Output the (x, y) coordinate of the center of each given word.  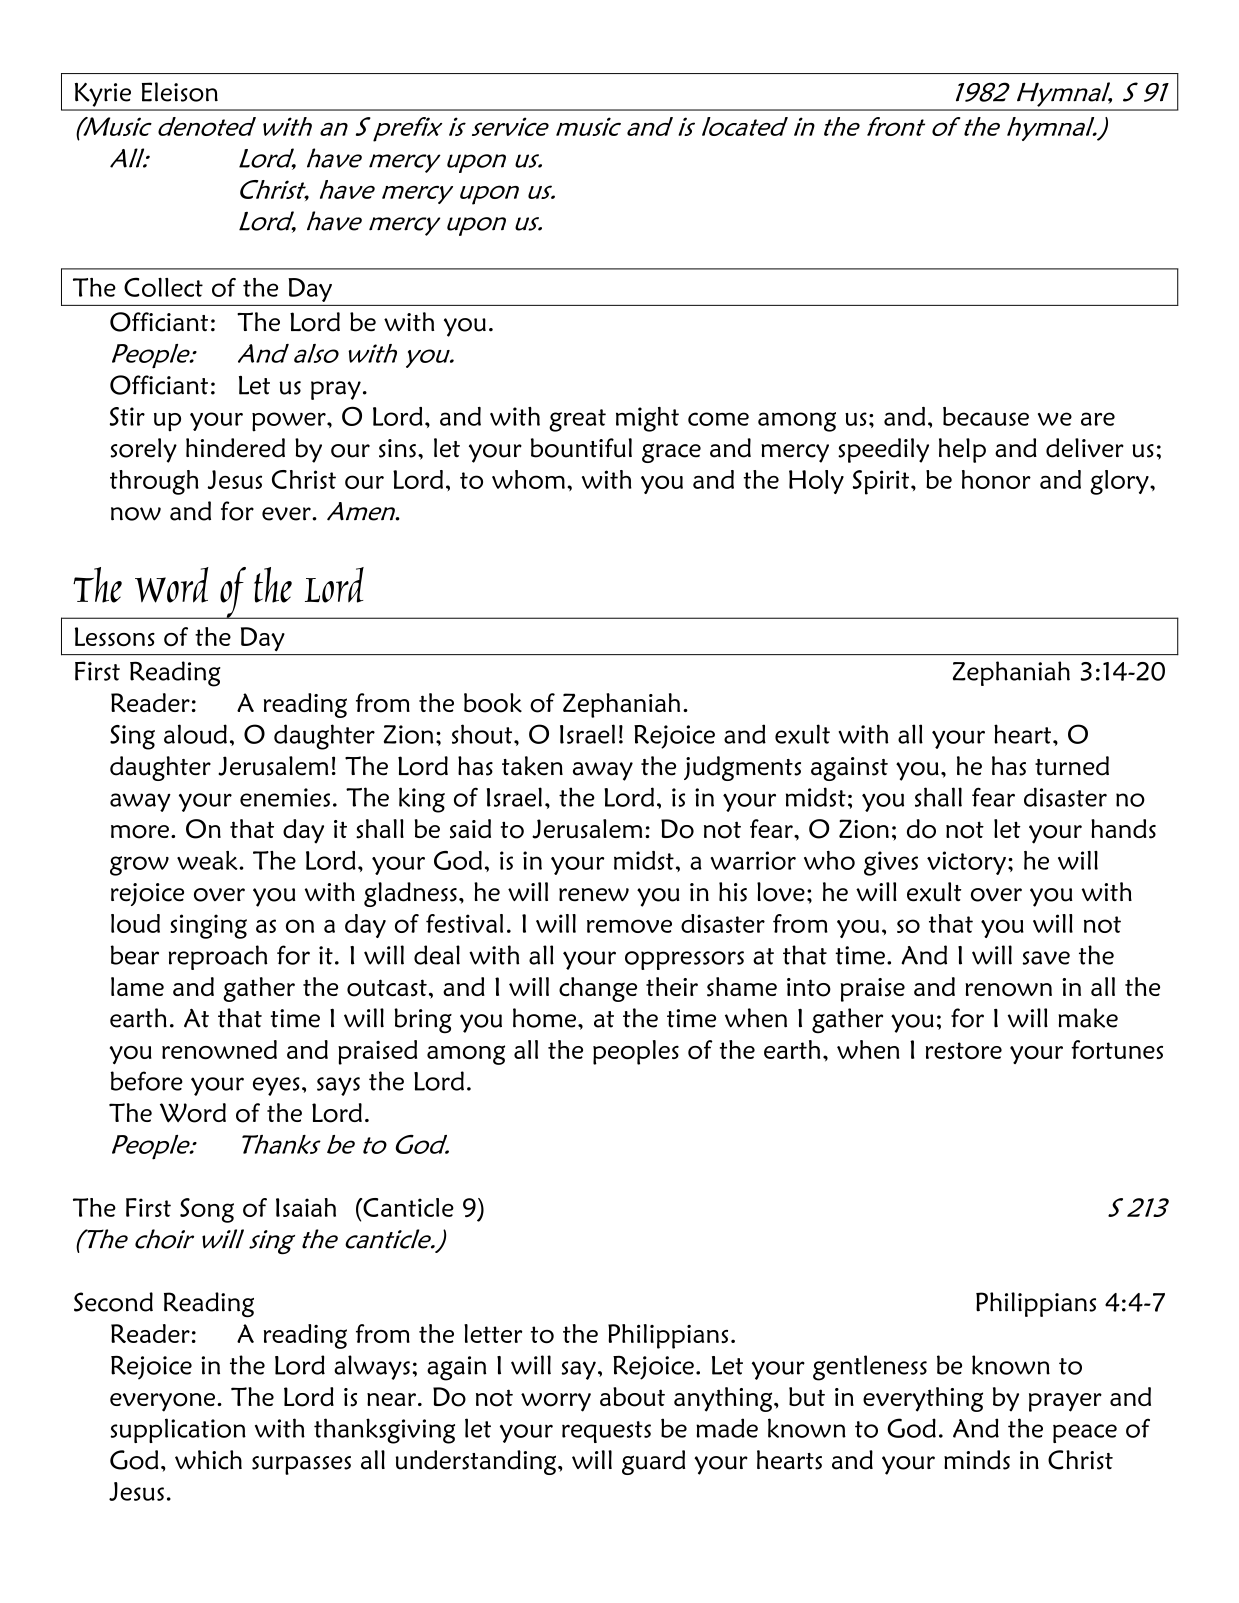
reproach (218, 957)
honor (996, 479)
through (154, 482)
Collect (163, 287)
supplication (178, 1430)
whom (528, 479)
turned (1072, 766)
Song (207, 1210)
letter (493, 1333)
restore (964, 1050)
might (647, 419)
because (986, 416)
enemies (285, 797)
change (598, 989)
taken (532, 766)
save (1046, 958)
